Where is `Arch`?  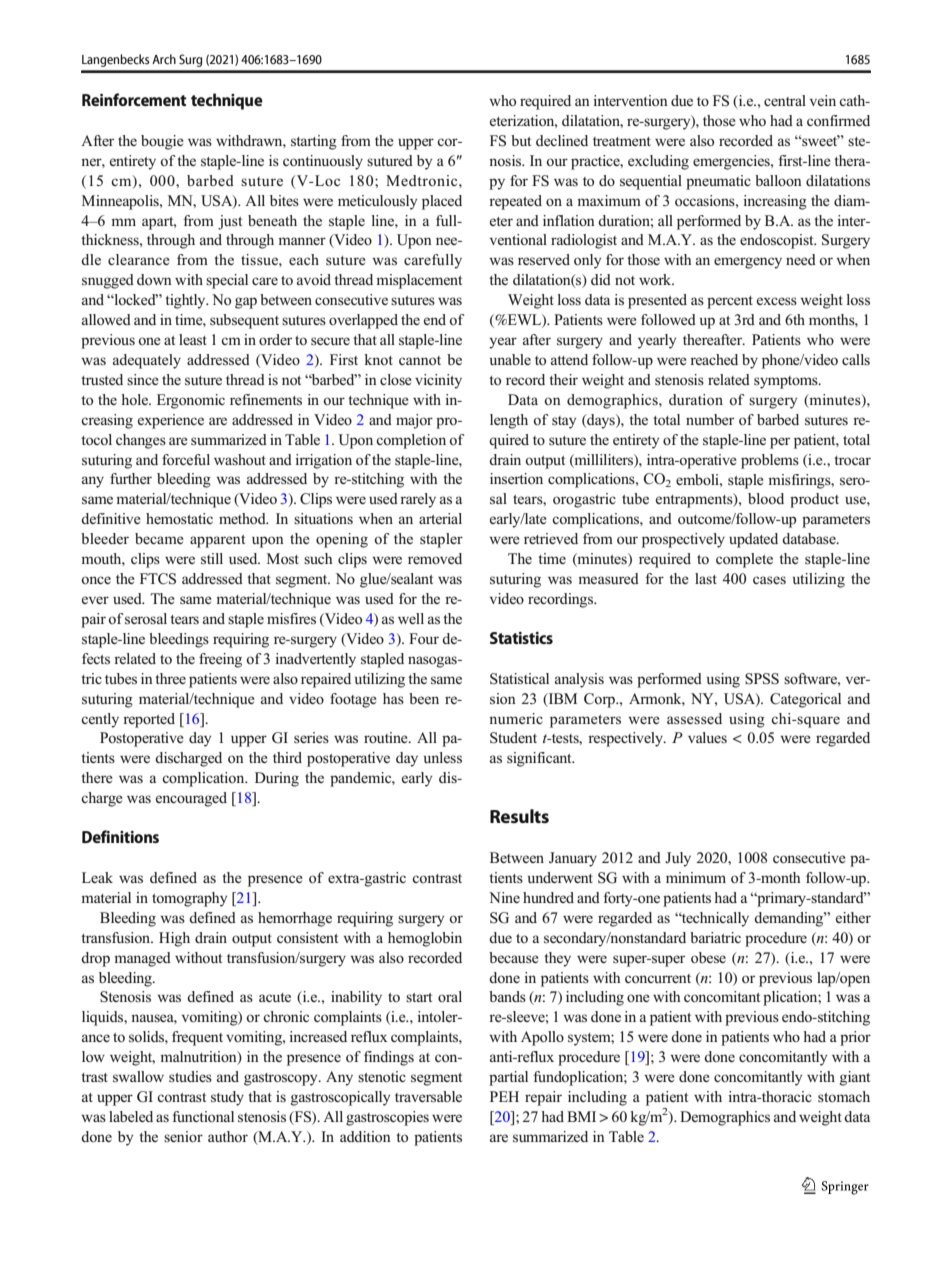 Arch is located at coordinates (164, 59).
